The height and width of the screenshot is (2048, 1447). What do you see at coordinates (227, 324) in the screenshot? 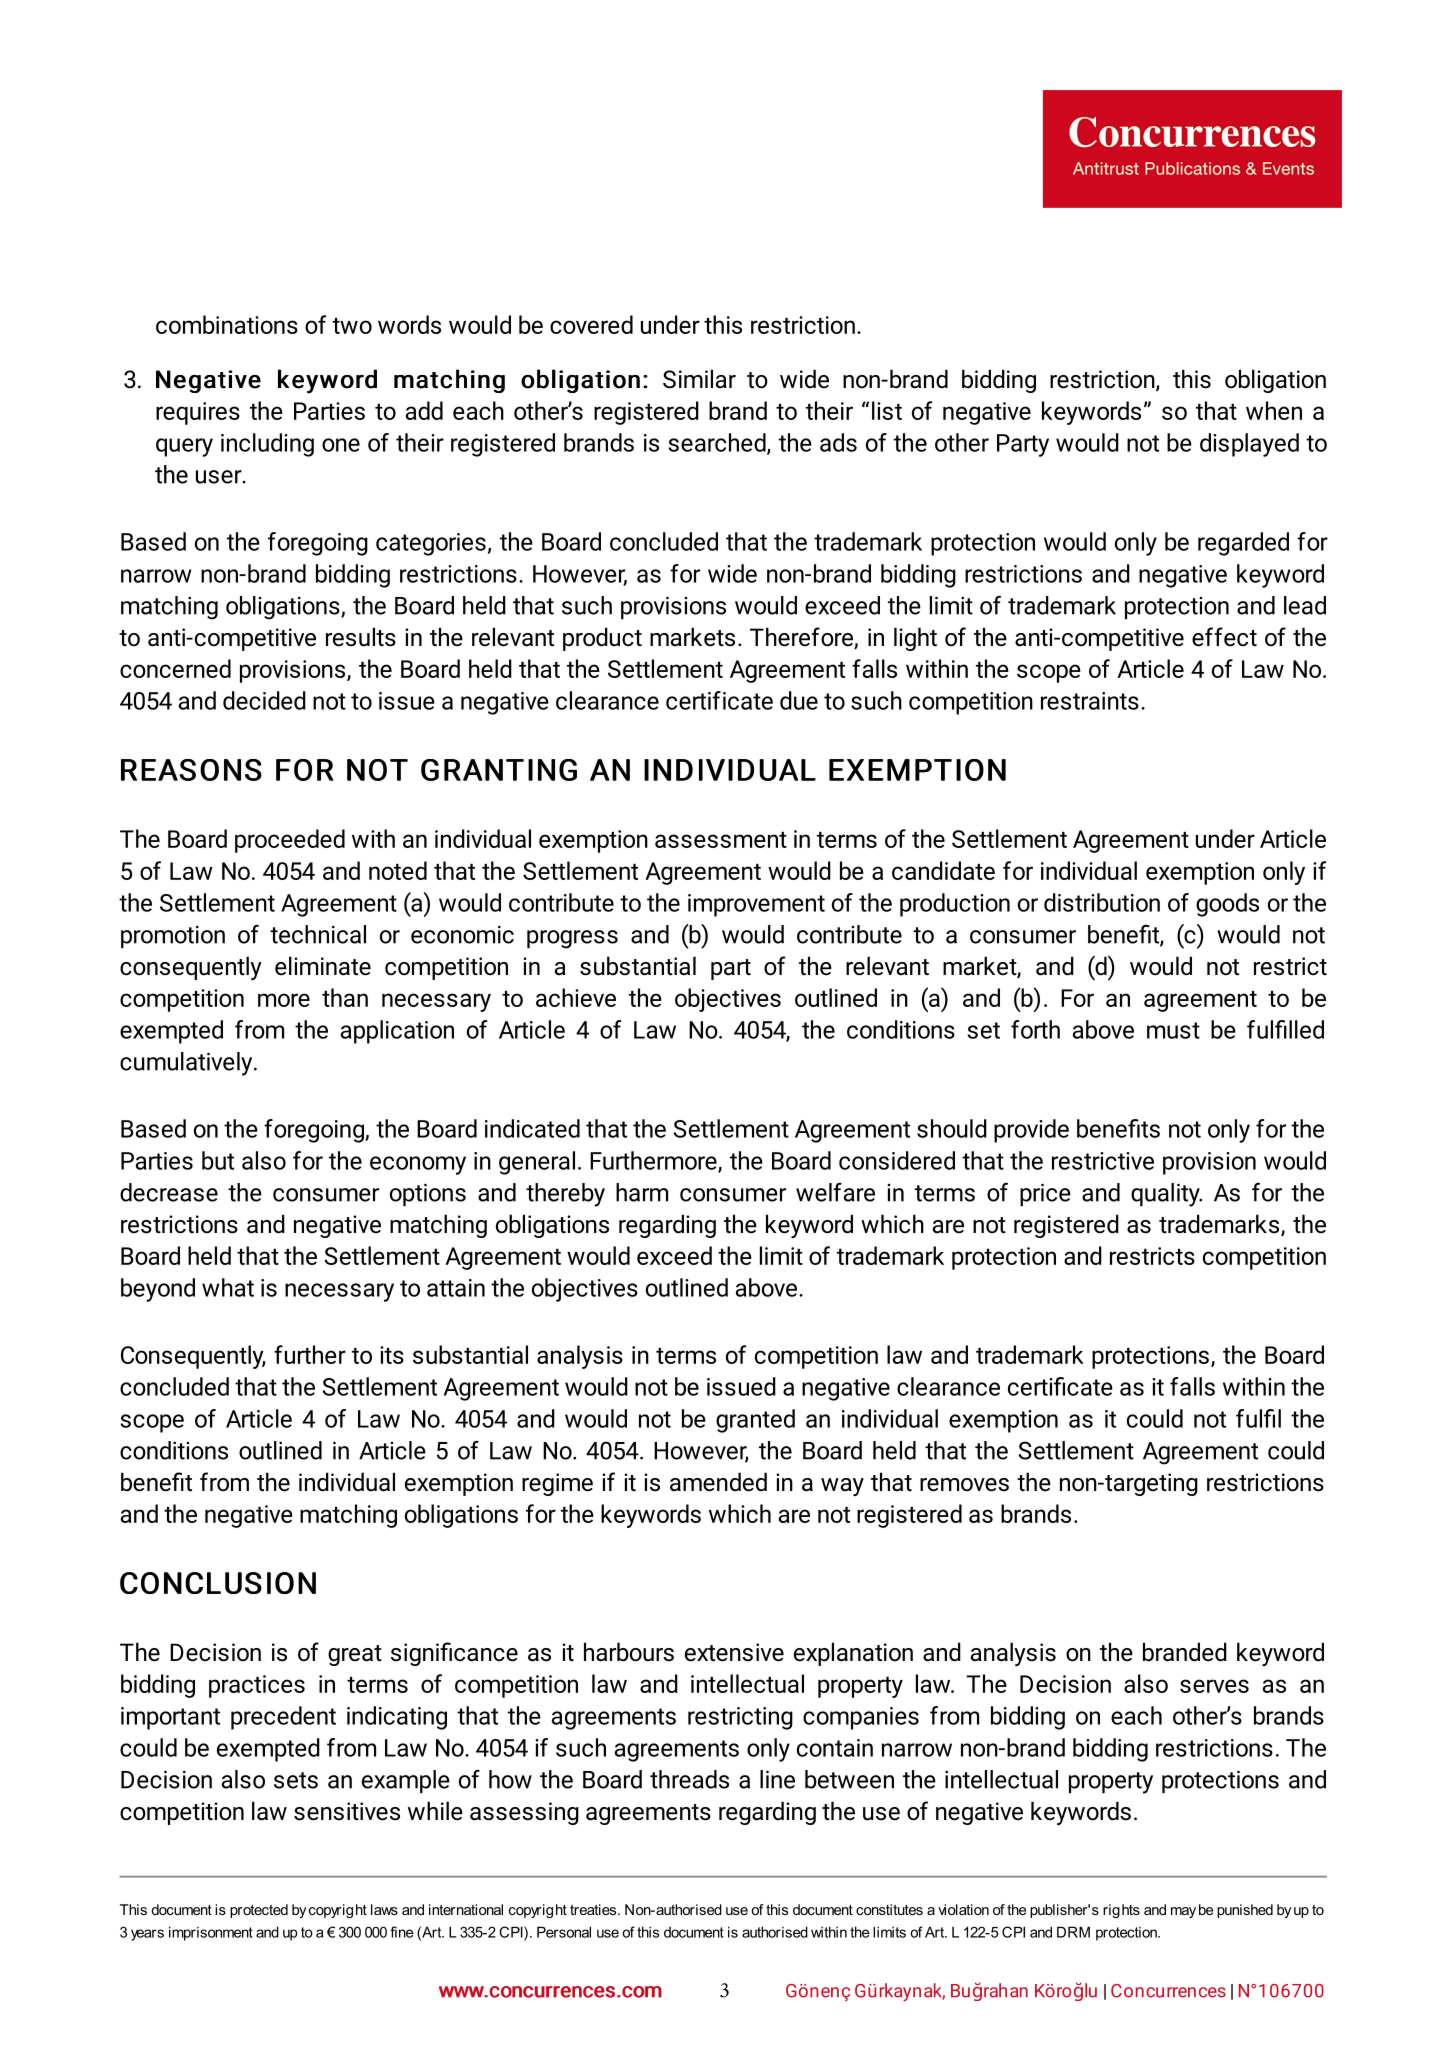
I see `combinations` at bounding box center [227, 324].
